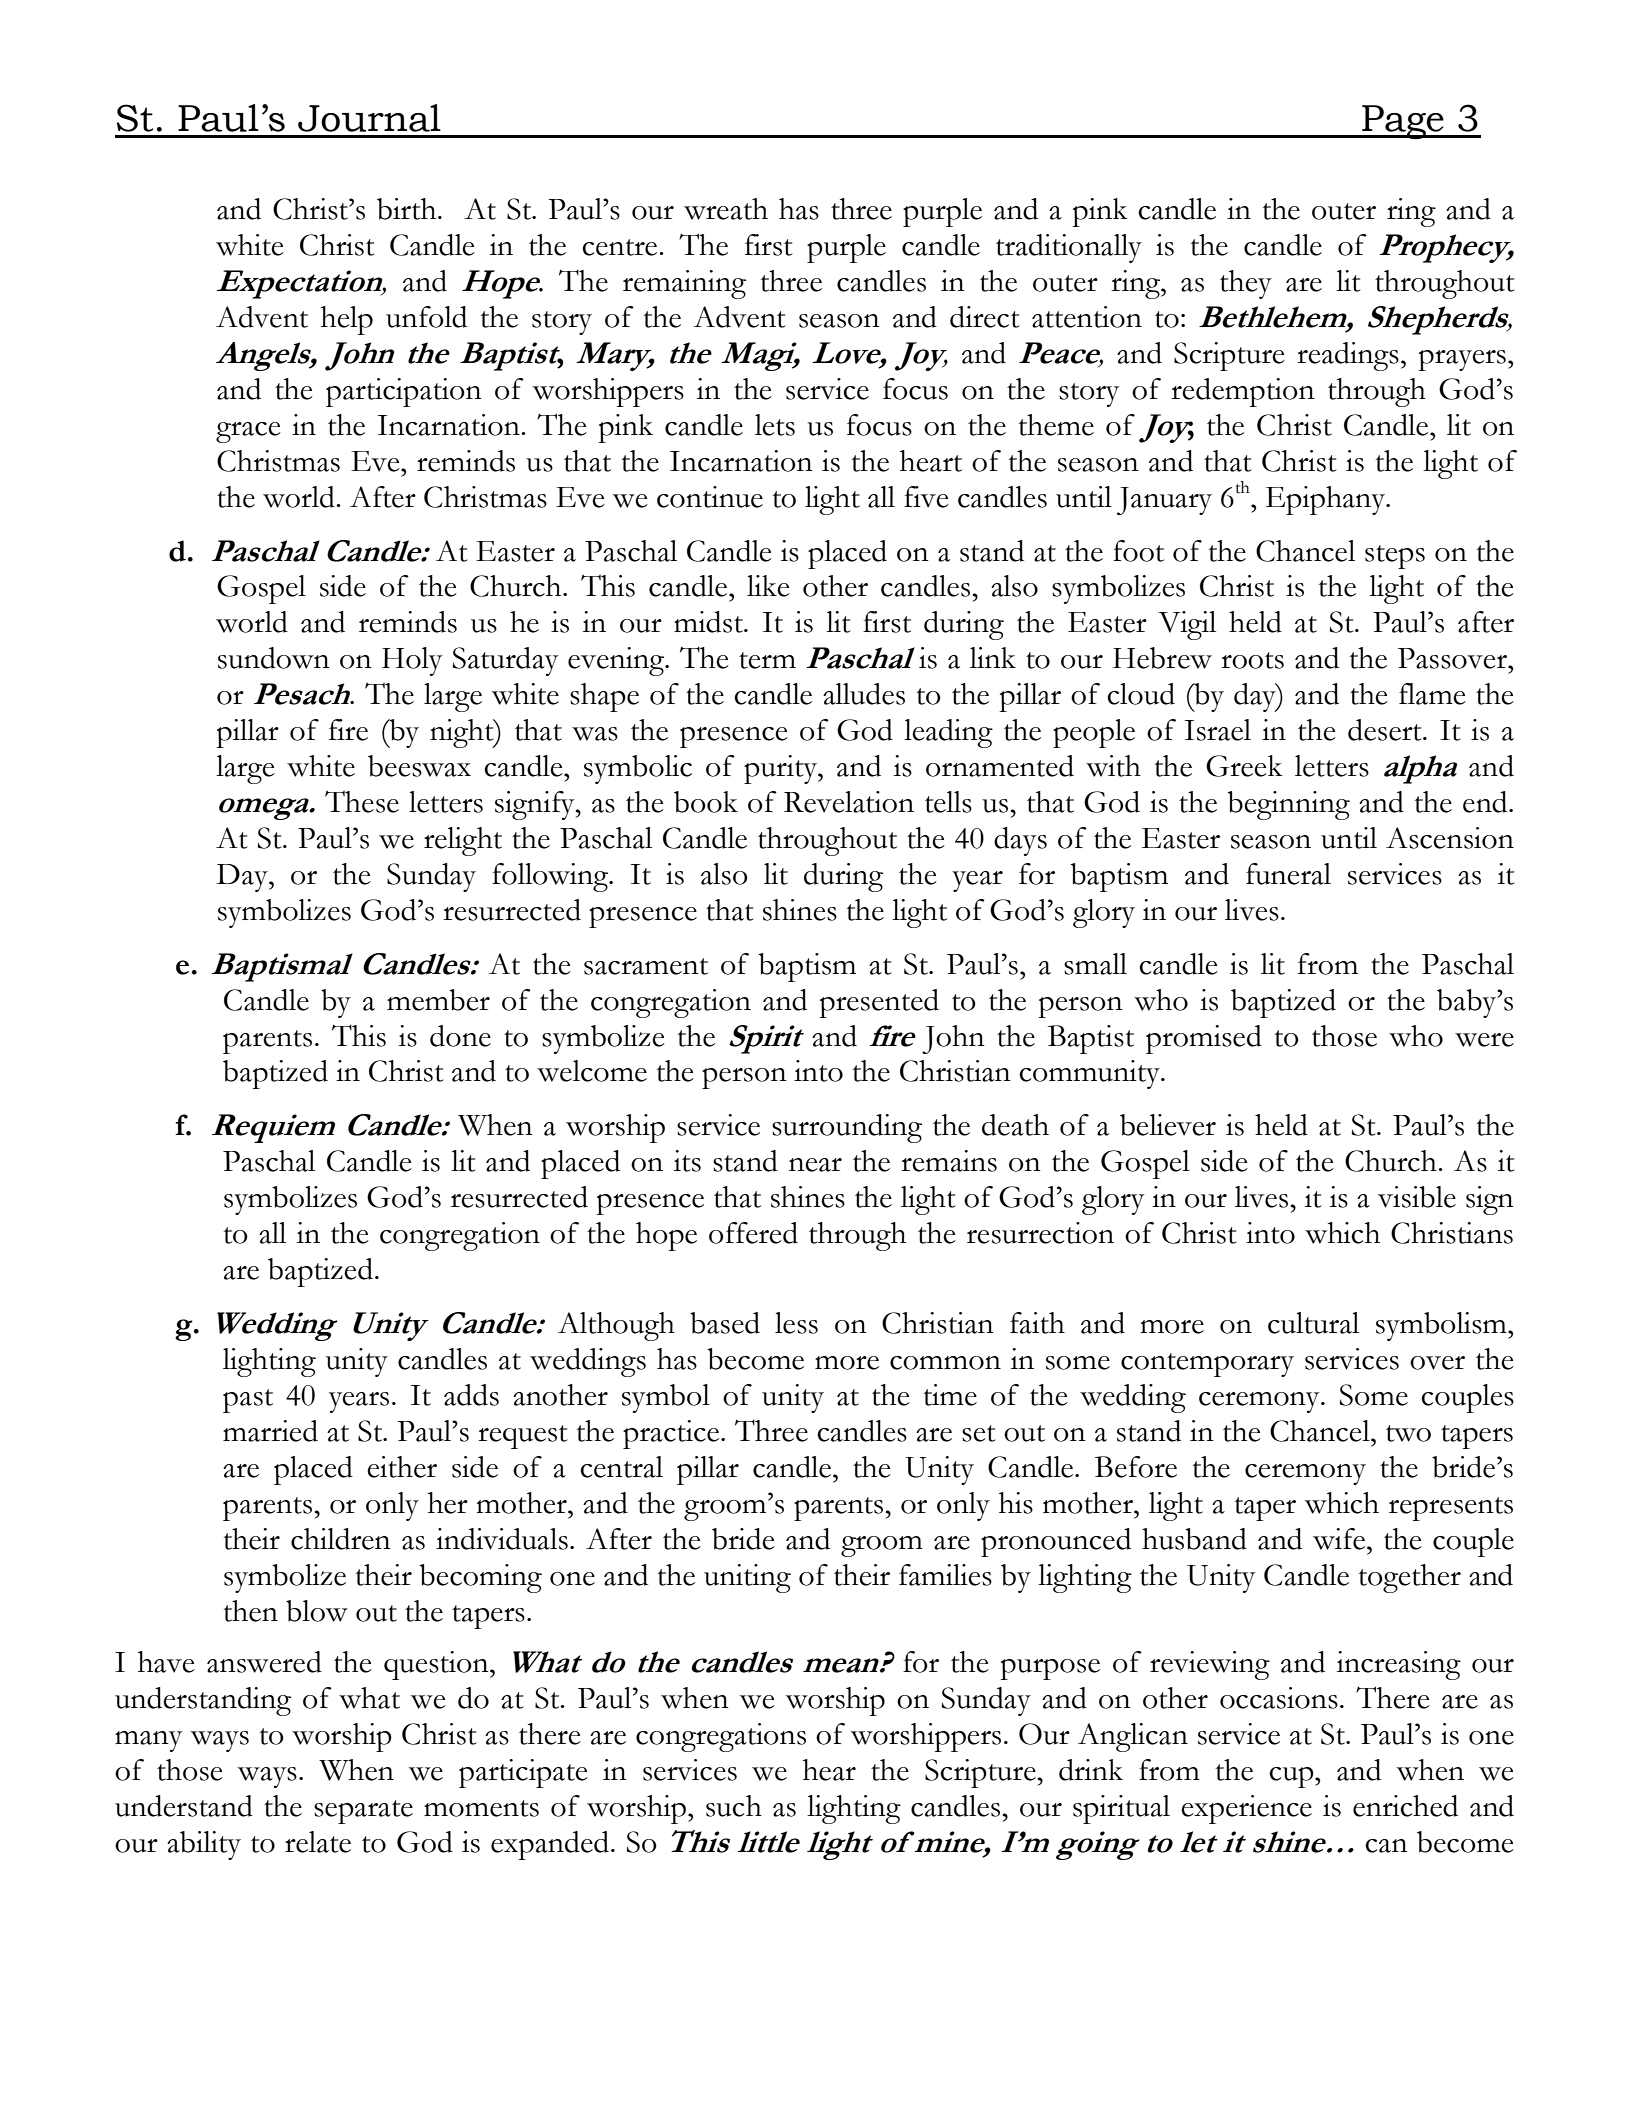 The image size is (1629, 2108). I want to click on presented, so click(879, 1003).
